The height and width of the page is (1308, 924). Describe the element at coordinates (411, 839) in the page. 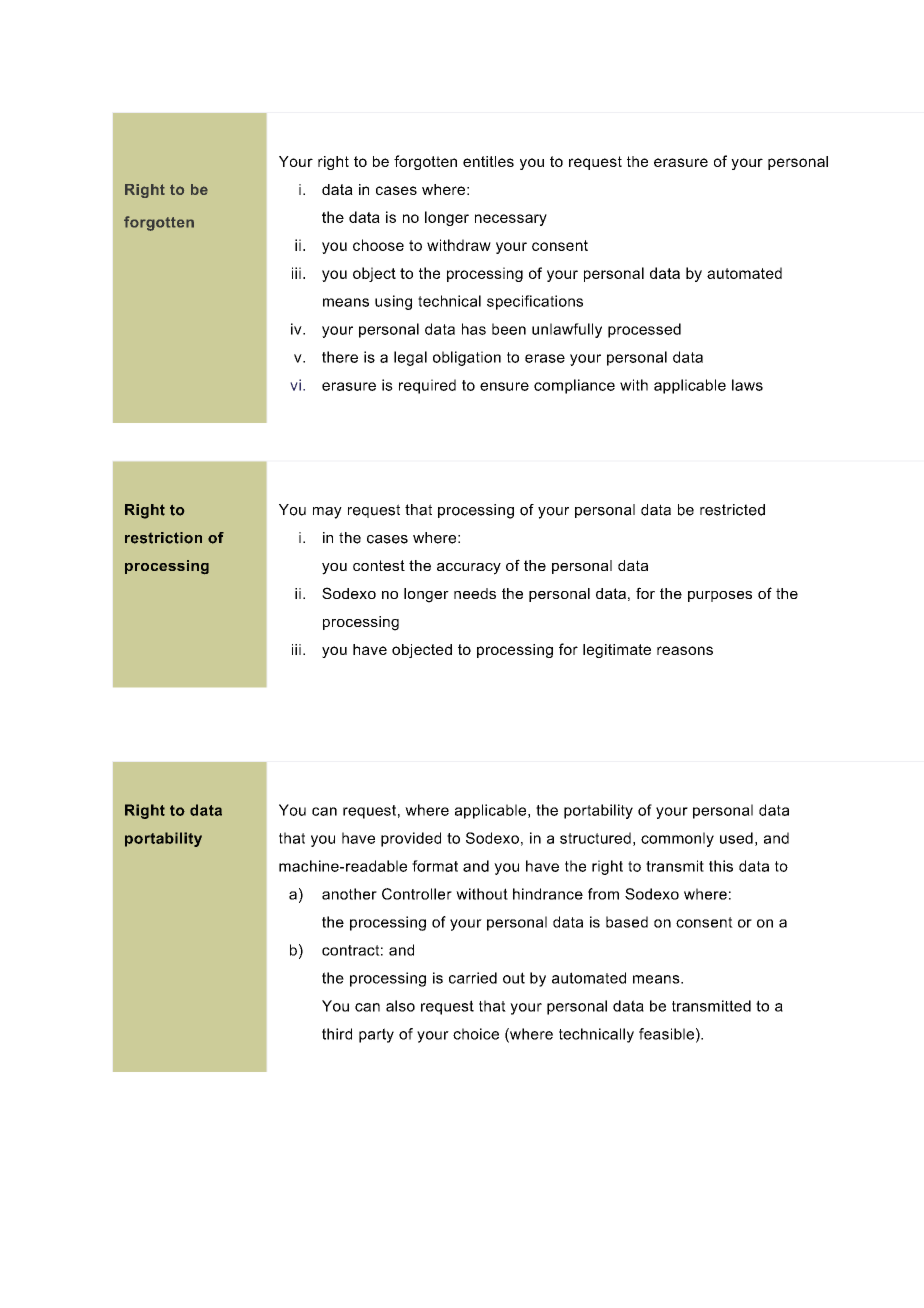

I see `provided` at that location.
